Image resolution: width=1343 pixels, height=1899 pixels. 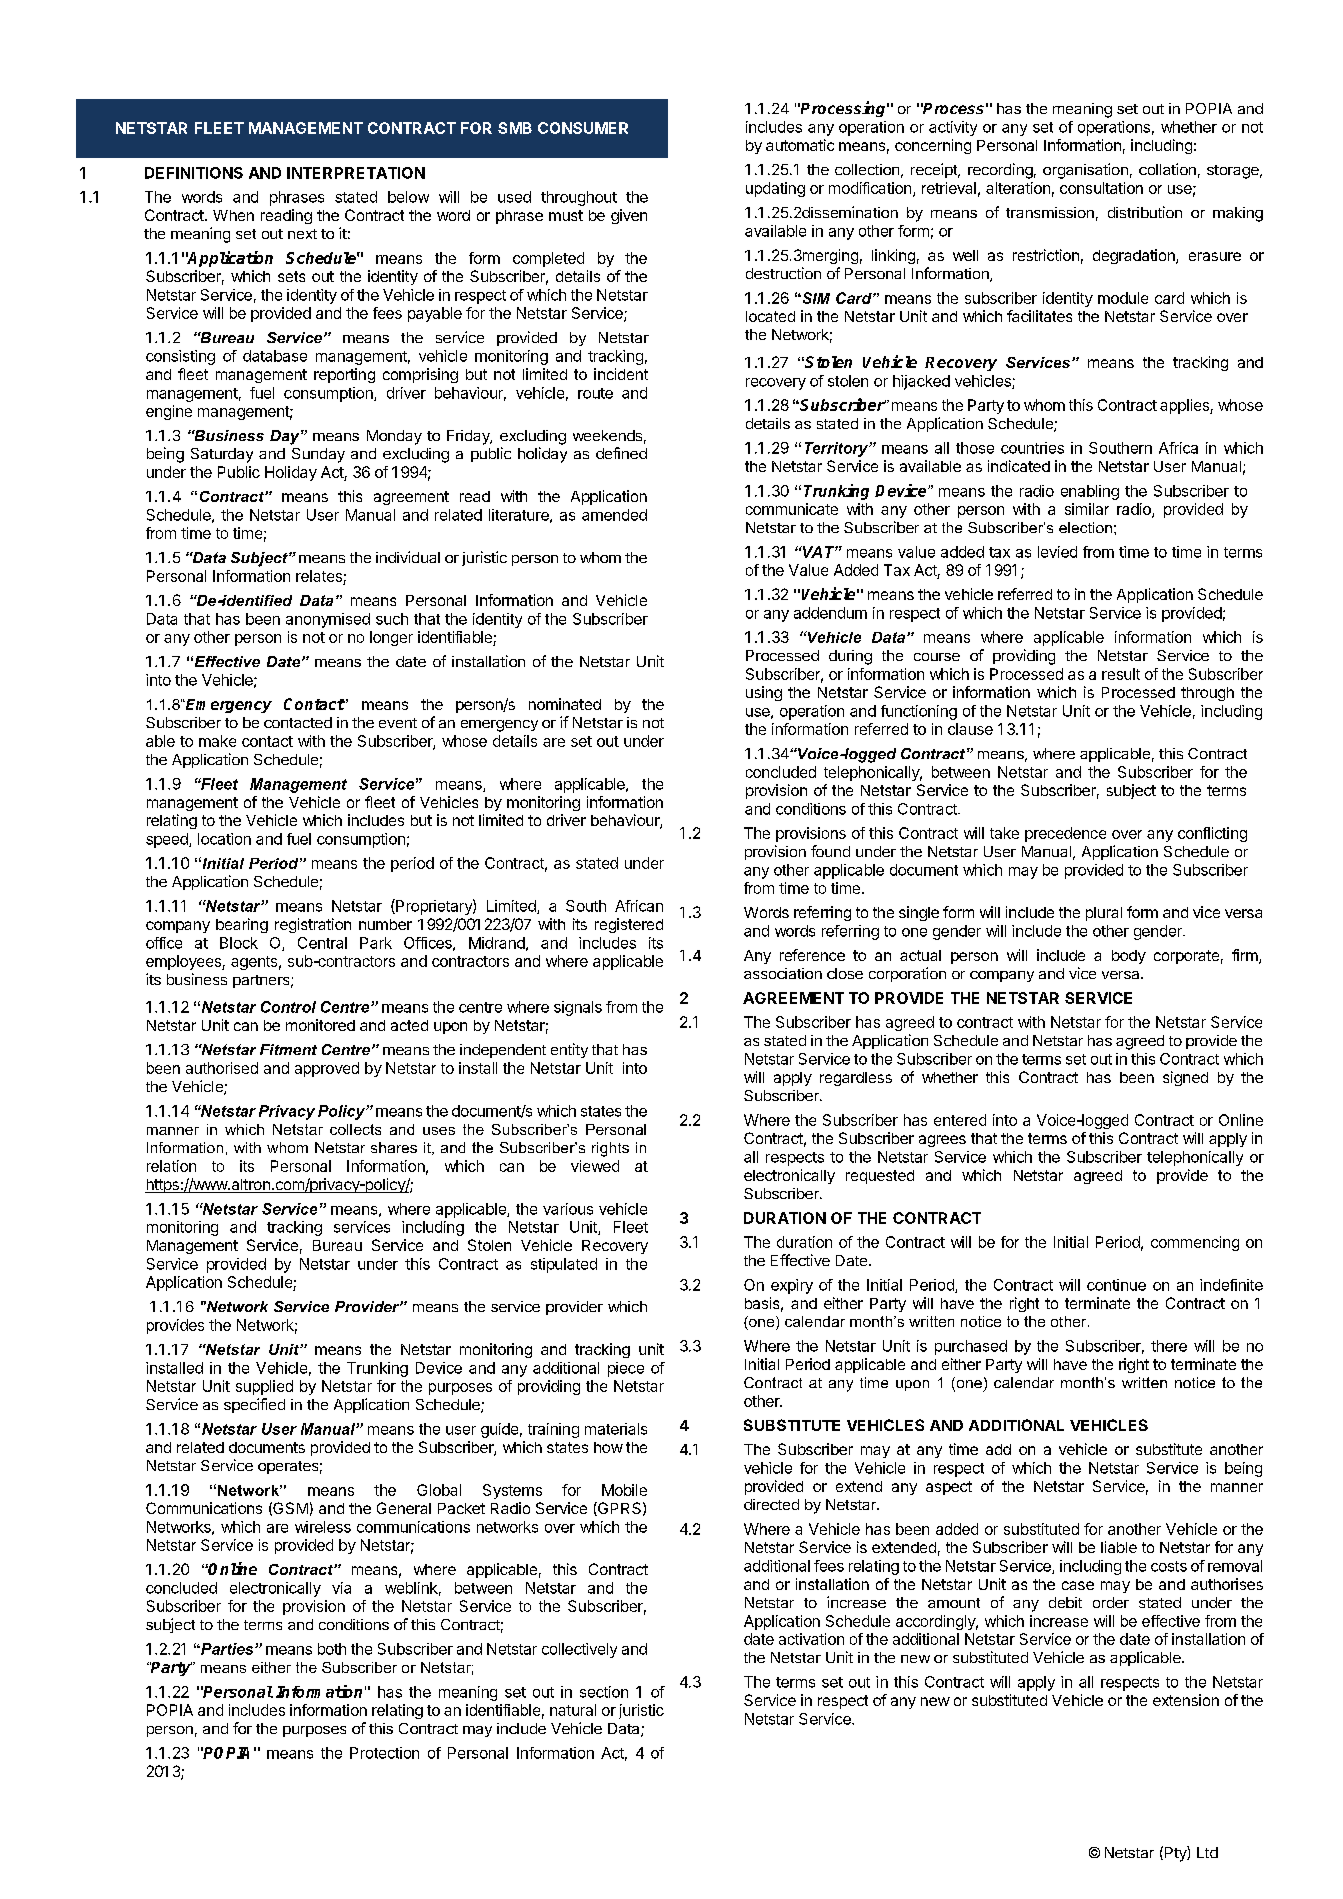 I want to click on INTERPRETATION, so click(x=356, y=173).
